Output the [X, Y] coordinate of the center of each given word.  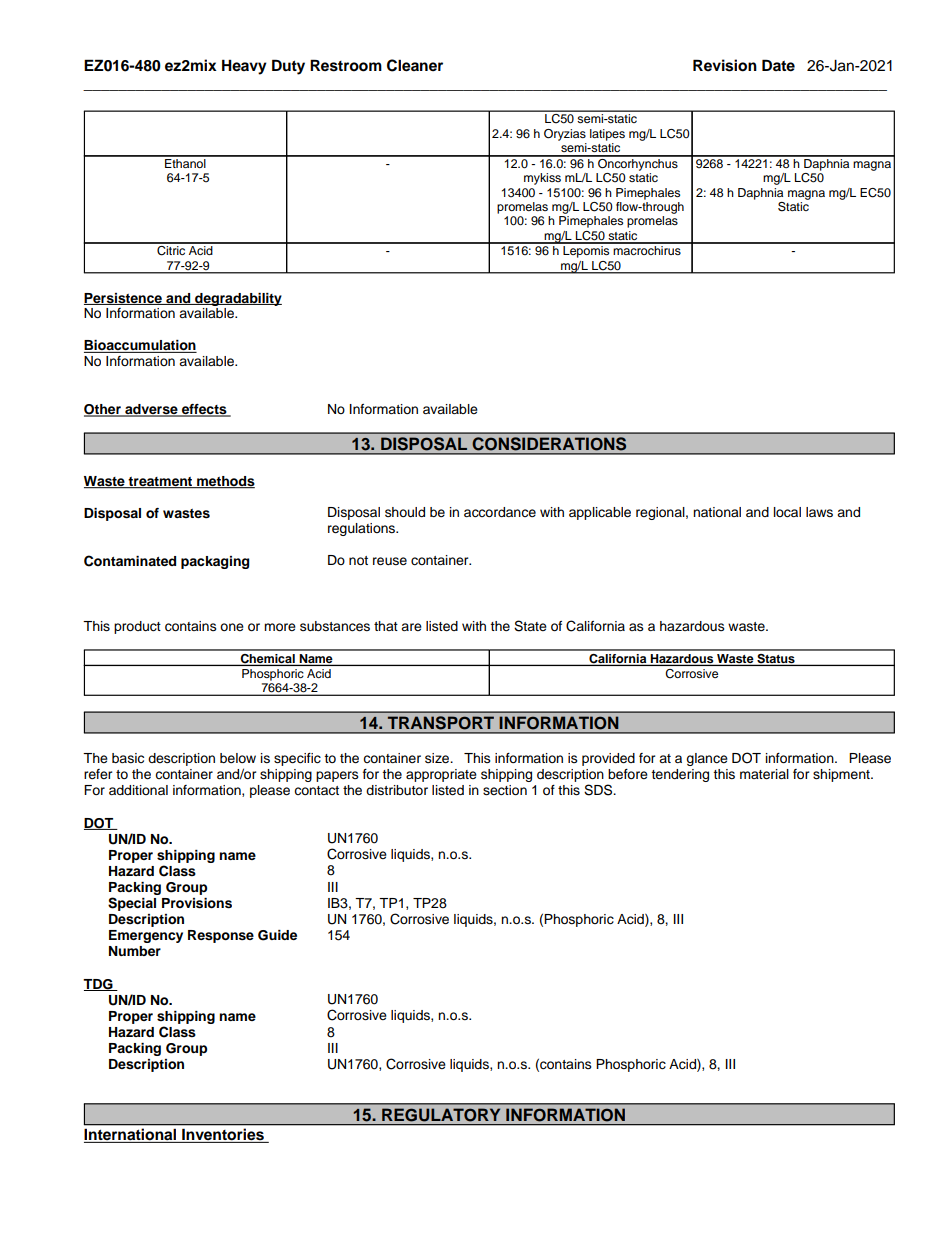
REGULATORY [441, 1115]
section [505, 790]
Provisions [197, 903]
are [411, 627]
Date [778, 65]
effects [204, 410]
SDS [599, 790]
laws [819, 512]
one [232, 627]
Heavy [244, 67]
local [787, 512]
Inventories [223, 1136]
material [764, 774]
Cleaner [415, 65]
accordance [500, 512]
